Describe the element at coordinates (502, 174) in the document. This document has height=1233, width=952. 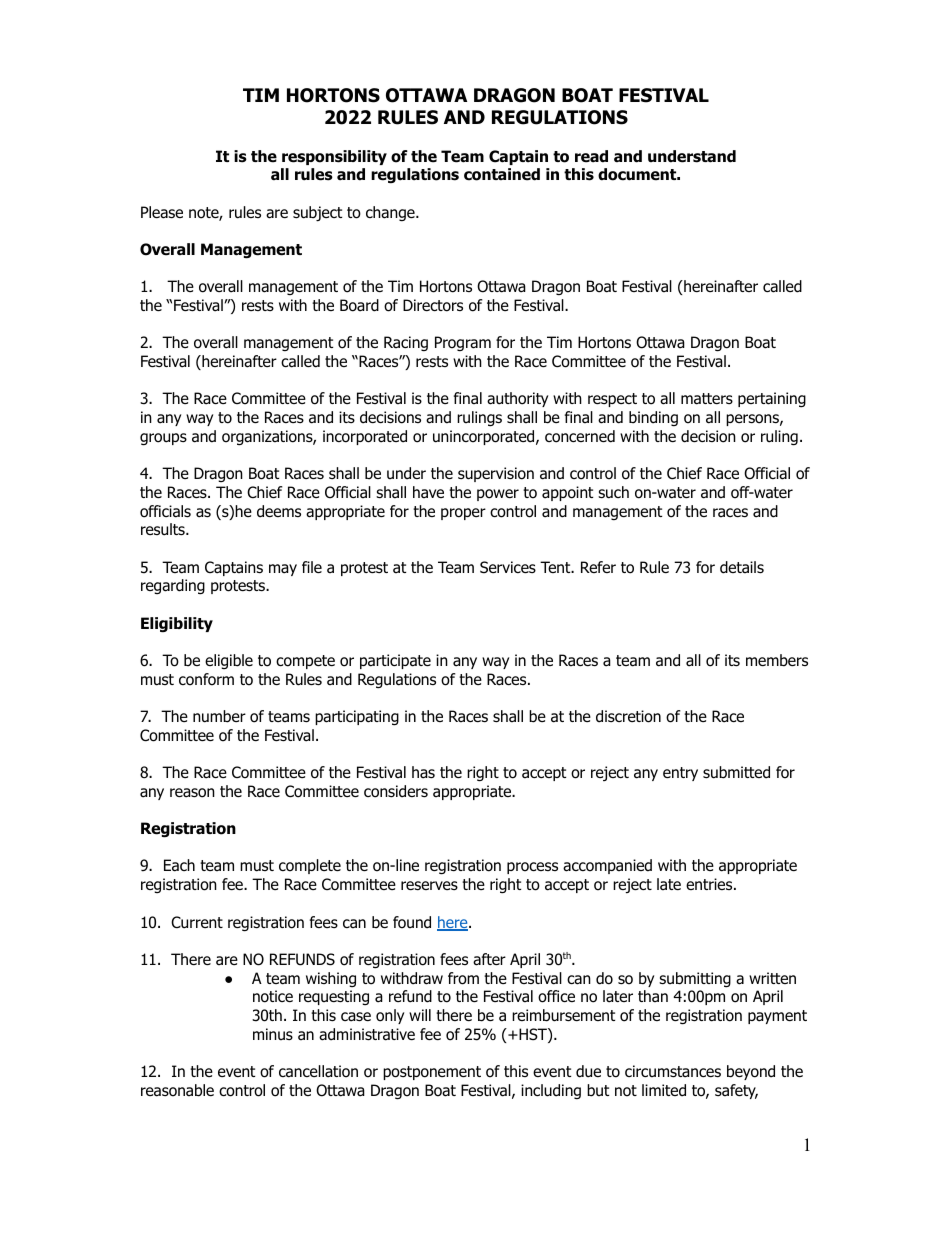
I see `contained` at that location.
